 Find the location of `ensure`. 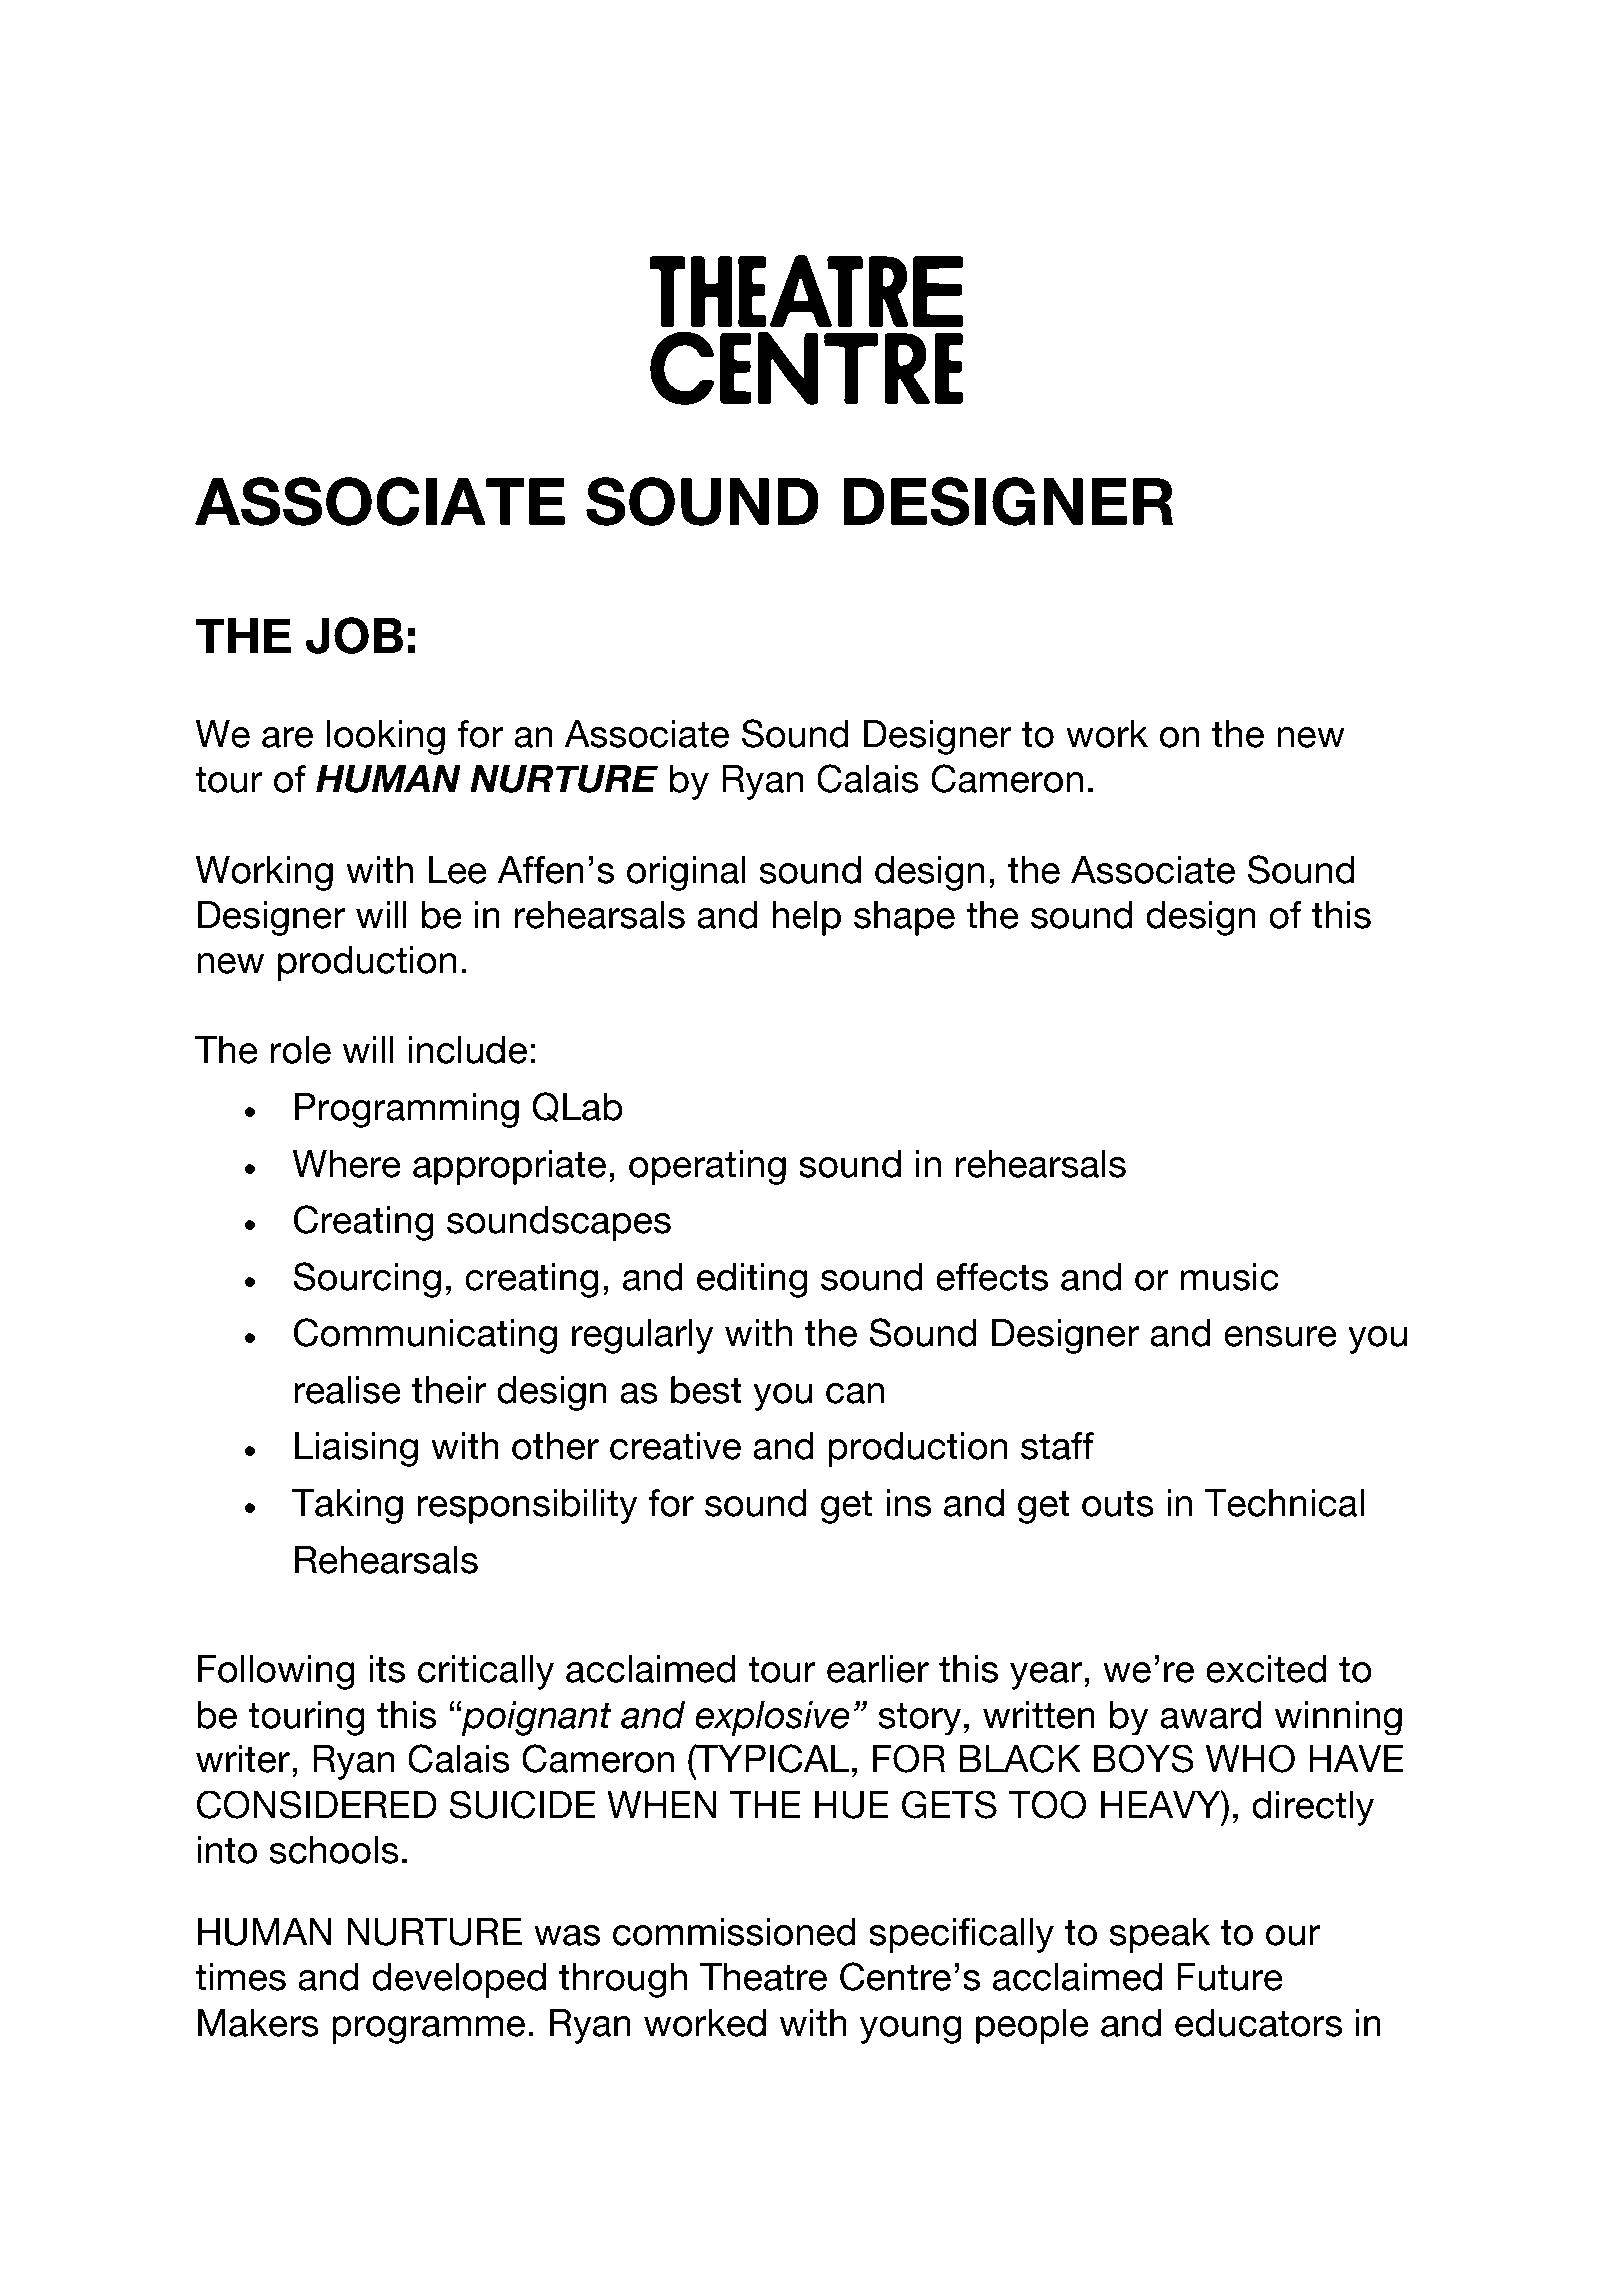

ensure is located at coordinates (1280, 1336).
